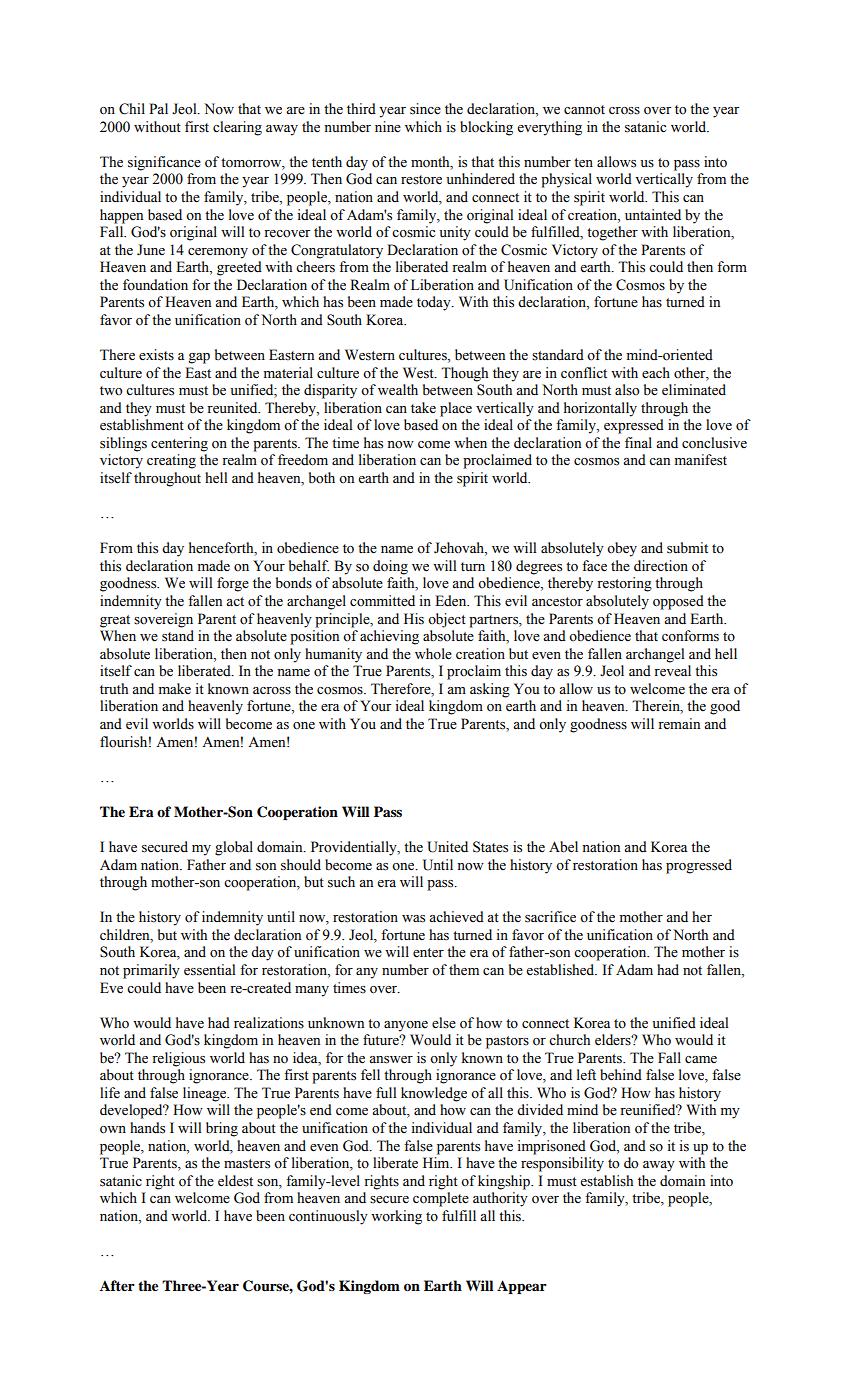  Describe the element at coordinates (622, 549) in the page. I see `obey` at that location.
